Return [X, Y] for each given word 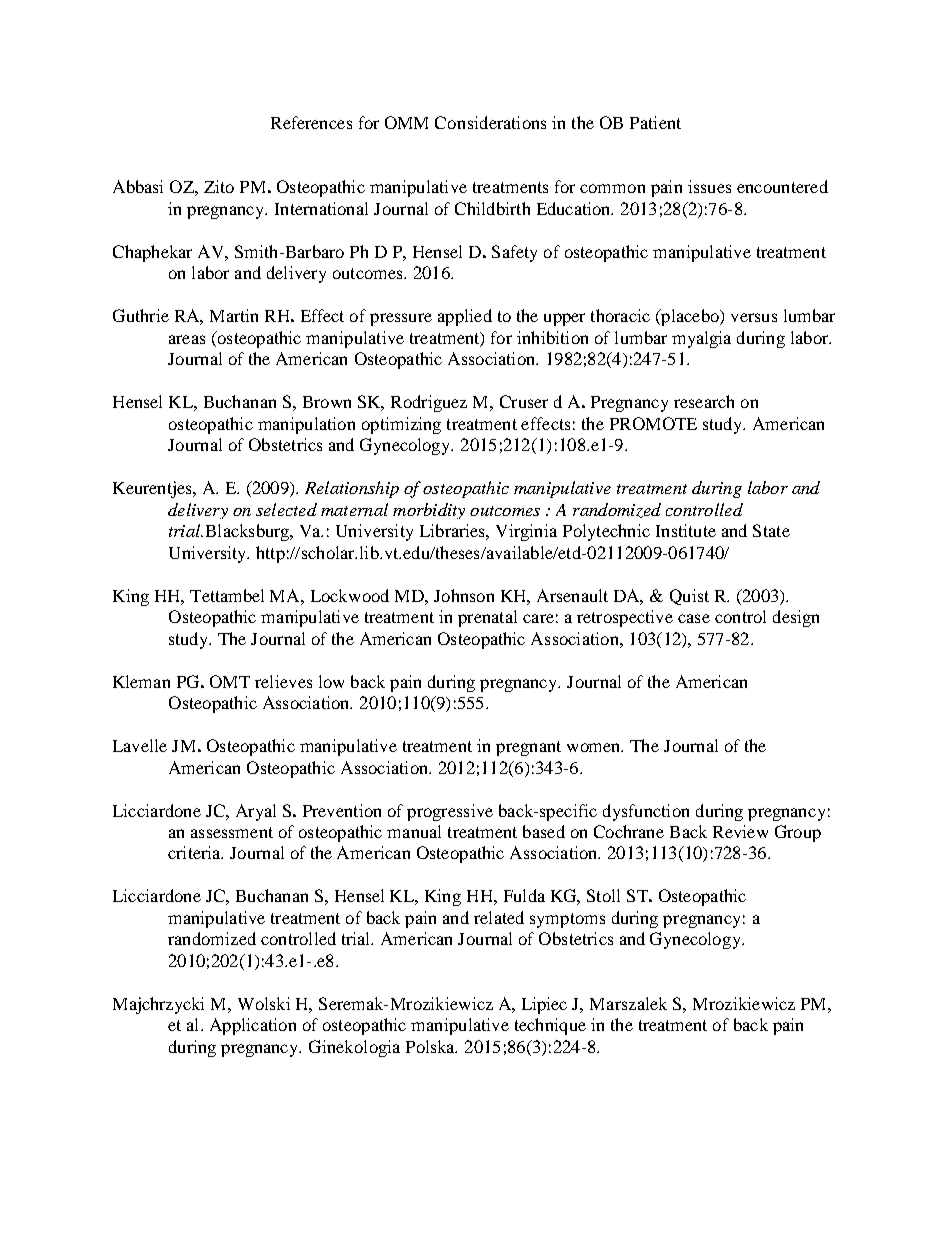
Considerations [490, 122]
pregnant [528, 748]
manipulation [306, 425]
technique [550, 1026]
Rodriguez [429, 403]
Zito [219, 186]
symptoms [567, 920]
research [704, 401]
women [595, 747]
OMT [230, 681]
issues [709, 186]
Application [253, 1026]
